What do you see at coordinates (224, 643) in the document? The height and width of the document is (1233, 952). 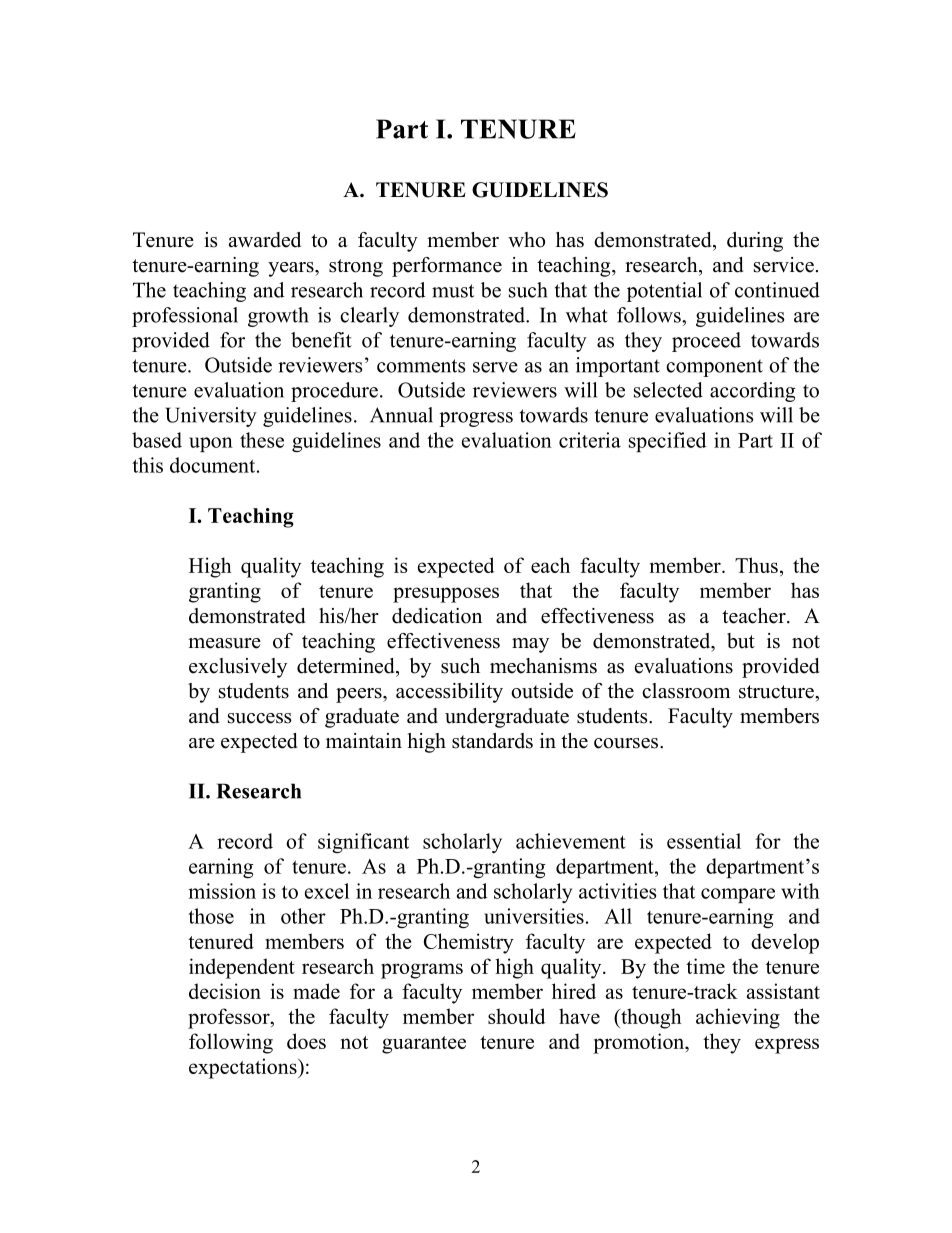 I see `measure` at bounding box center [224, 643].
